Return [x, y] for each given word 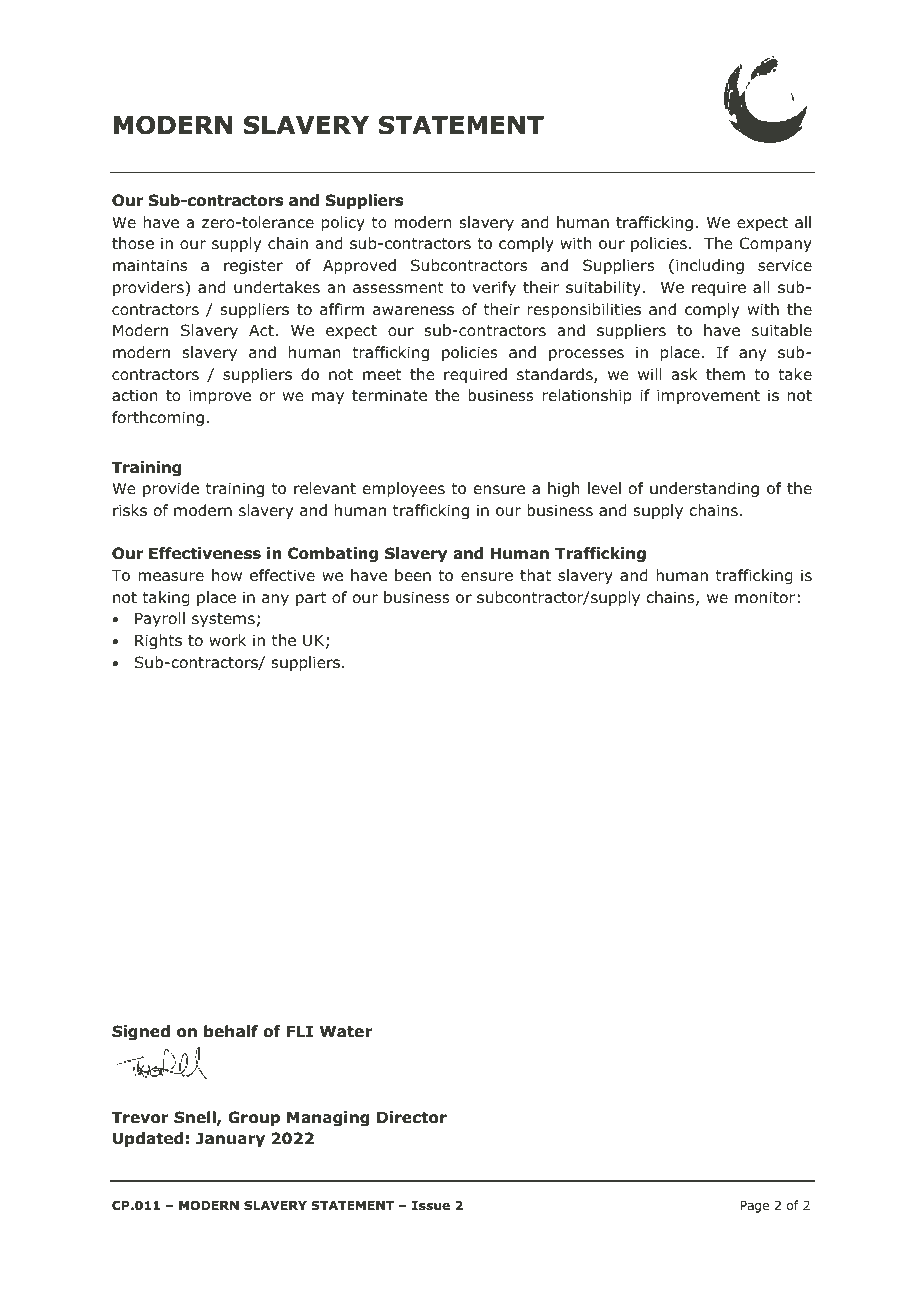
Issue [431, 1205]
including [710, 266]
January [230, 1139]
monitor [765, 597]
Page [754, 1207]
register [253, 266]
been [413, 575]
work [227, 640]
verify [494, 288]
